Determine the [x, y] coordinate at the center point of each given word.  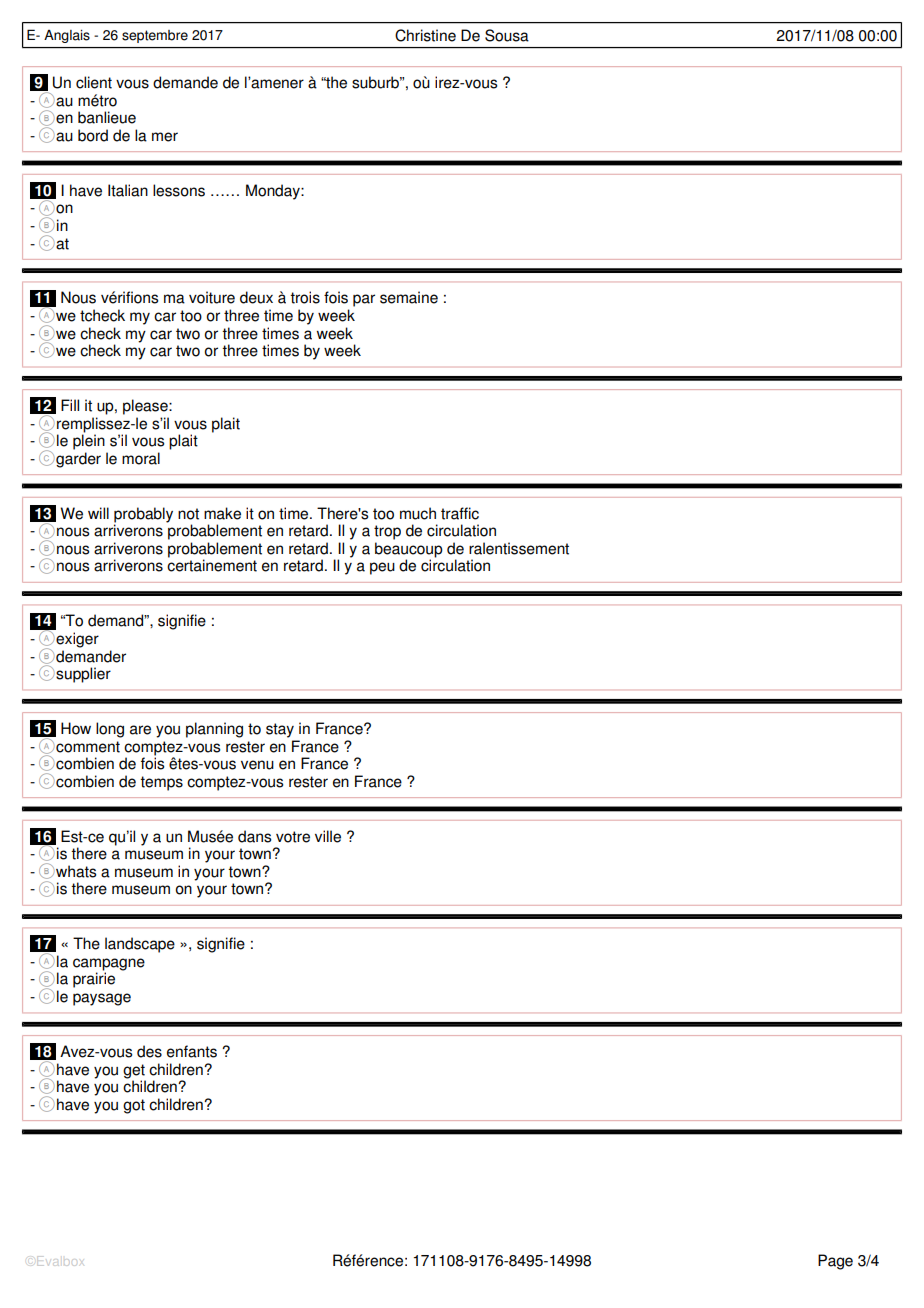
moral [141, 458]
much [418, 513]
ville [328, 836]
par [364, 300]
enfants [192, 1051]
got [134, 1106]
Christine [425, 35]
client [94, 82]
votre [293, 837]
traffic [460, 513]
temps [161, 783]
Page [835, 1262]
